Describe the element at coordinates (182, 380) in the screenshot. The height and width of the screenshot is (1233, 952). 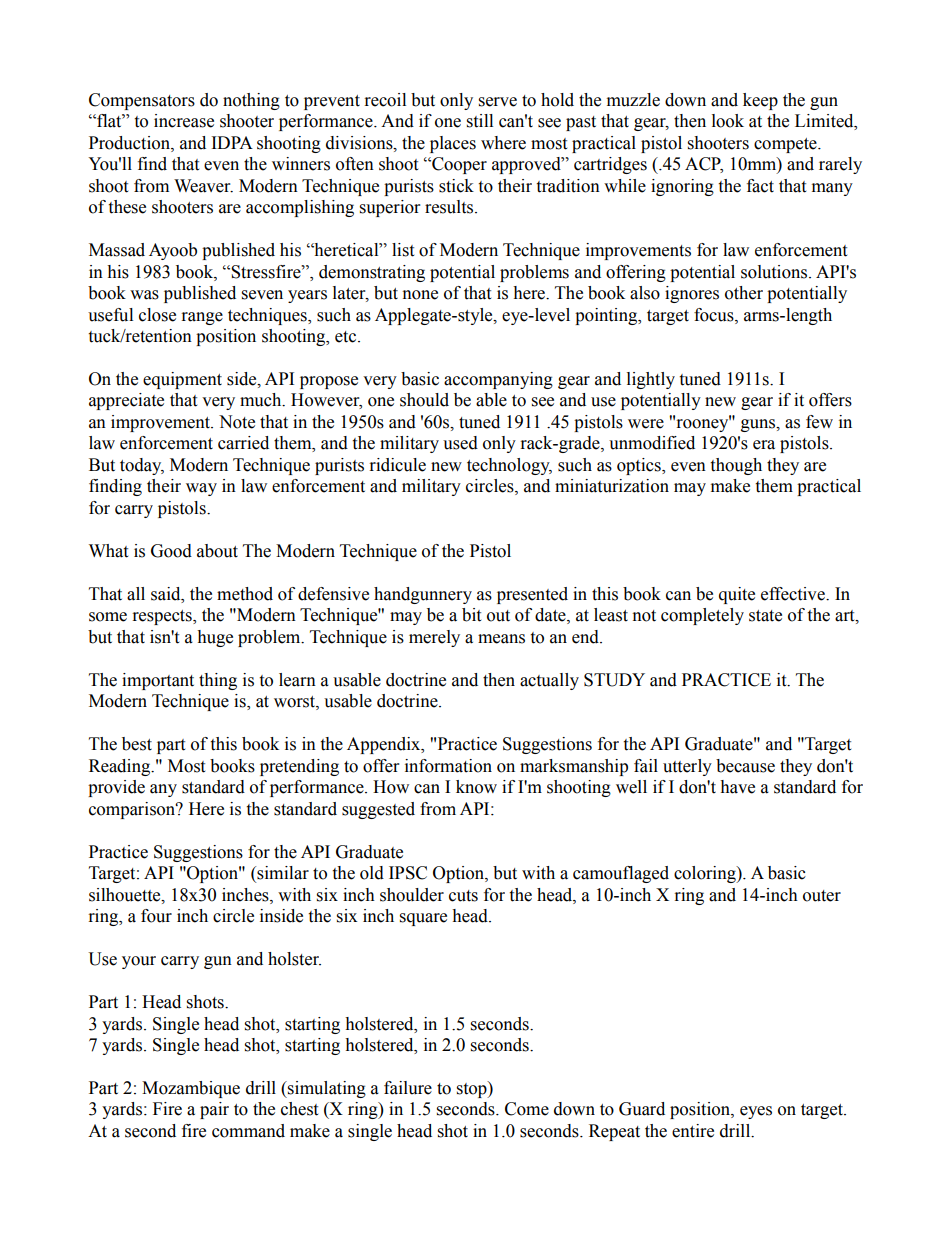
I see `equipment` at that location.
